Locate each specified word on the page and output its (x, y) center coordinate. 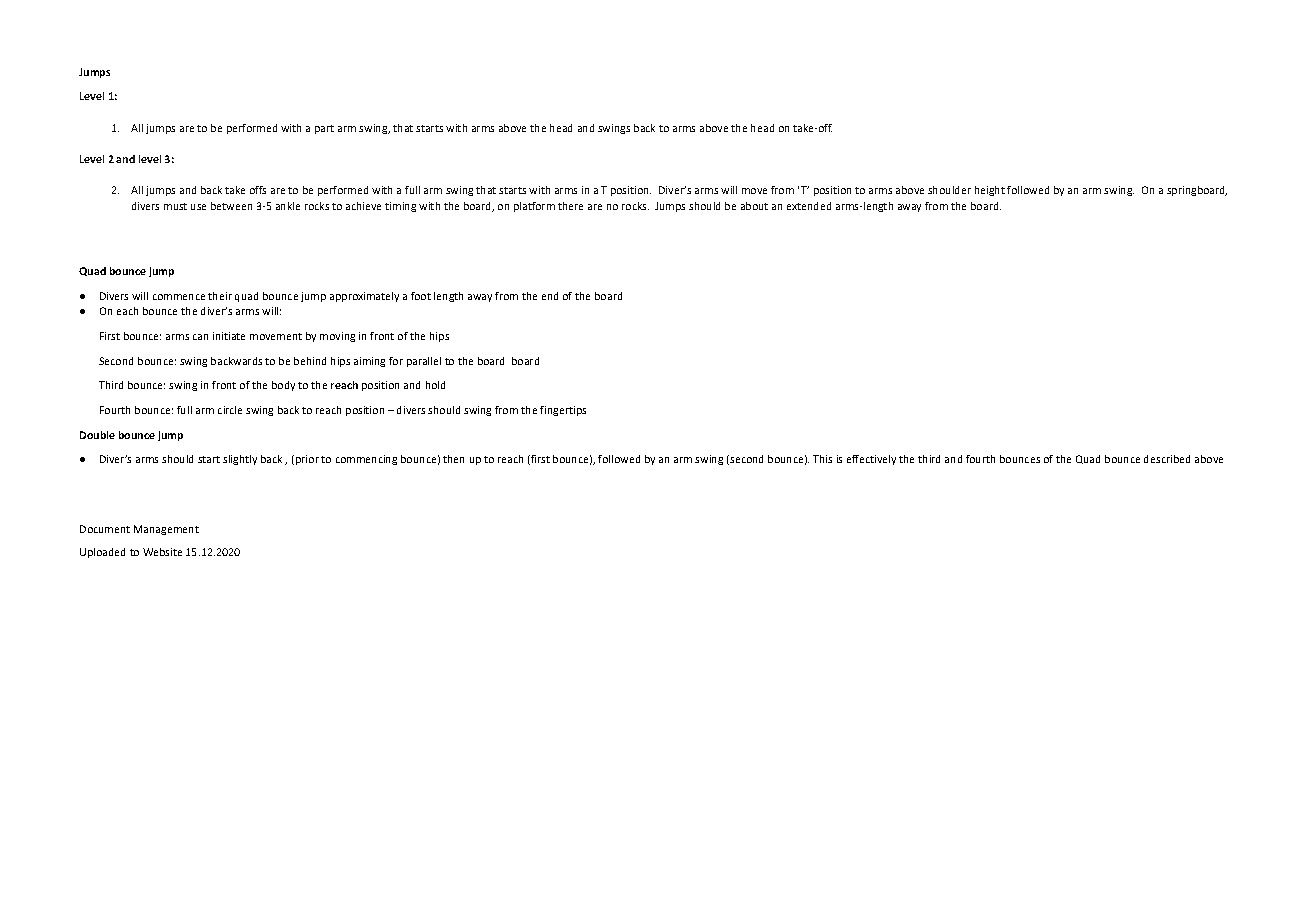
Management (166, 530)
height (990, 191)
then (453, 459)
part (324, 129)
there (570, 206)
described (1167, 459)
